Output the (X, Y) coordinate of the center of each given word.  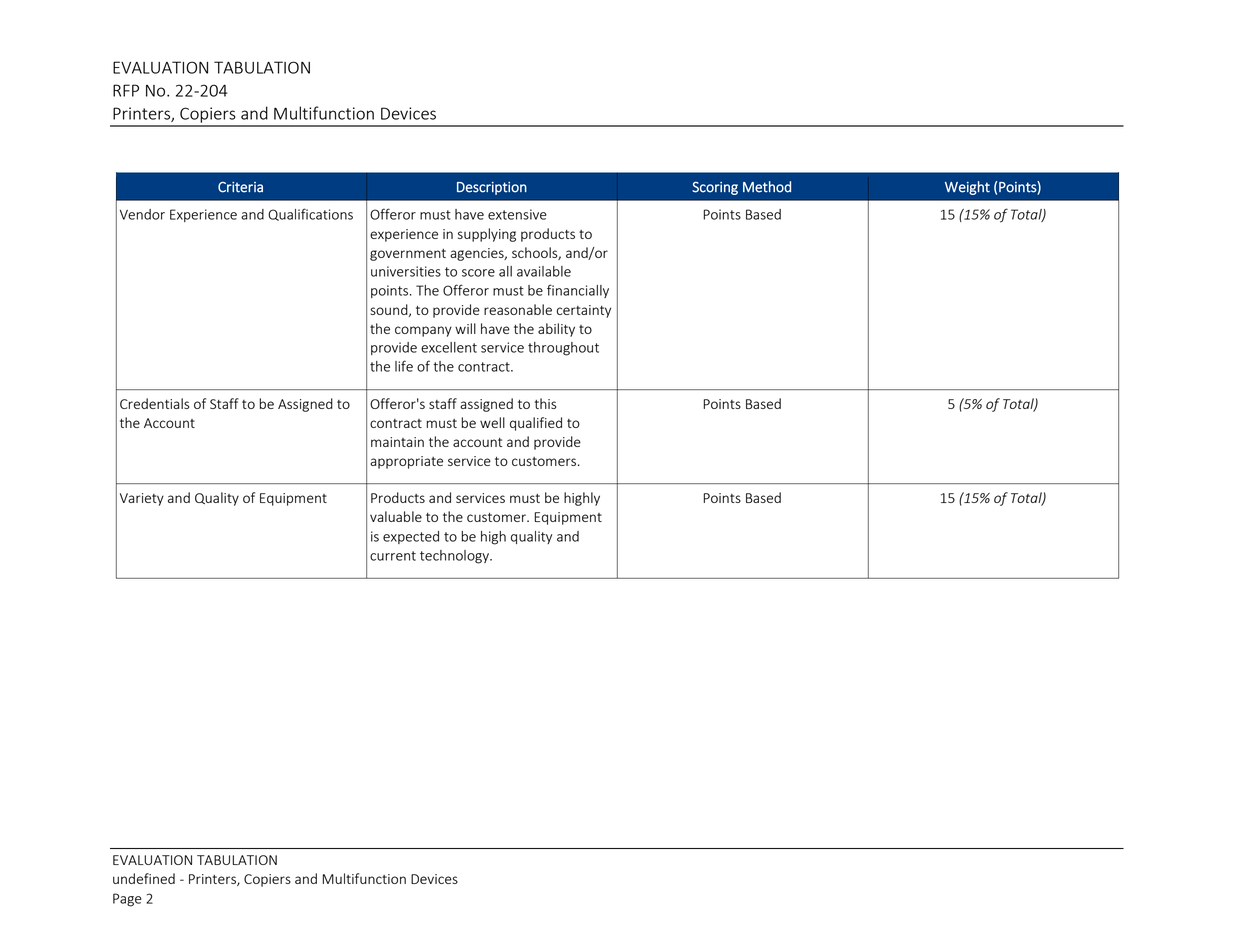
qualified (536, 424)
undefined (144, 878)
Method (767, 187)
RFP (126, 90)
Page (127, 900)
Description (492, 188)
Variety (142, 499)
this (545, 403)
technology (455, 557)
